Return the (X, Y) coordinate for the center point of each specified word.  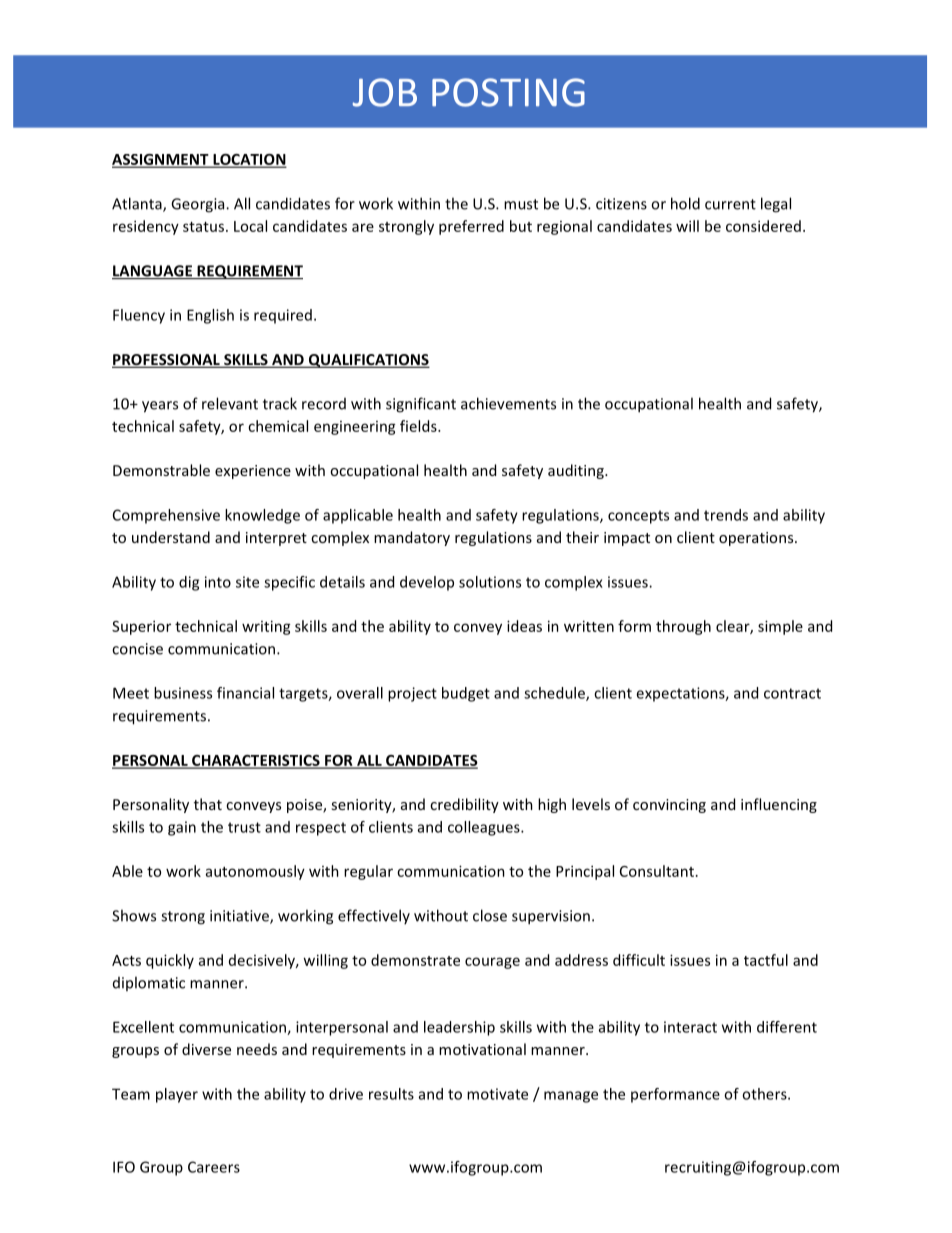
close (490, 915)
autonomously (255, 872)
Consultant (657, 871)
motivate (497, 1094)
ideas (524, 626)
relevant (230, 403)
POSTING (508, 92)
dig (189, 583)
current (730, 204)
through (683, 627)
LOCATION (248, 160)
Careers (214, 1167)
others (765, 1094)
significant (421, 405)
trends (726, 515)
